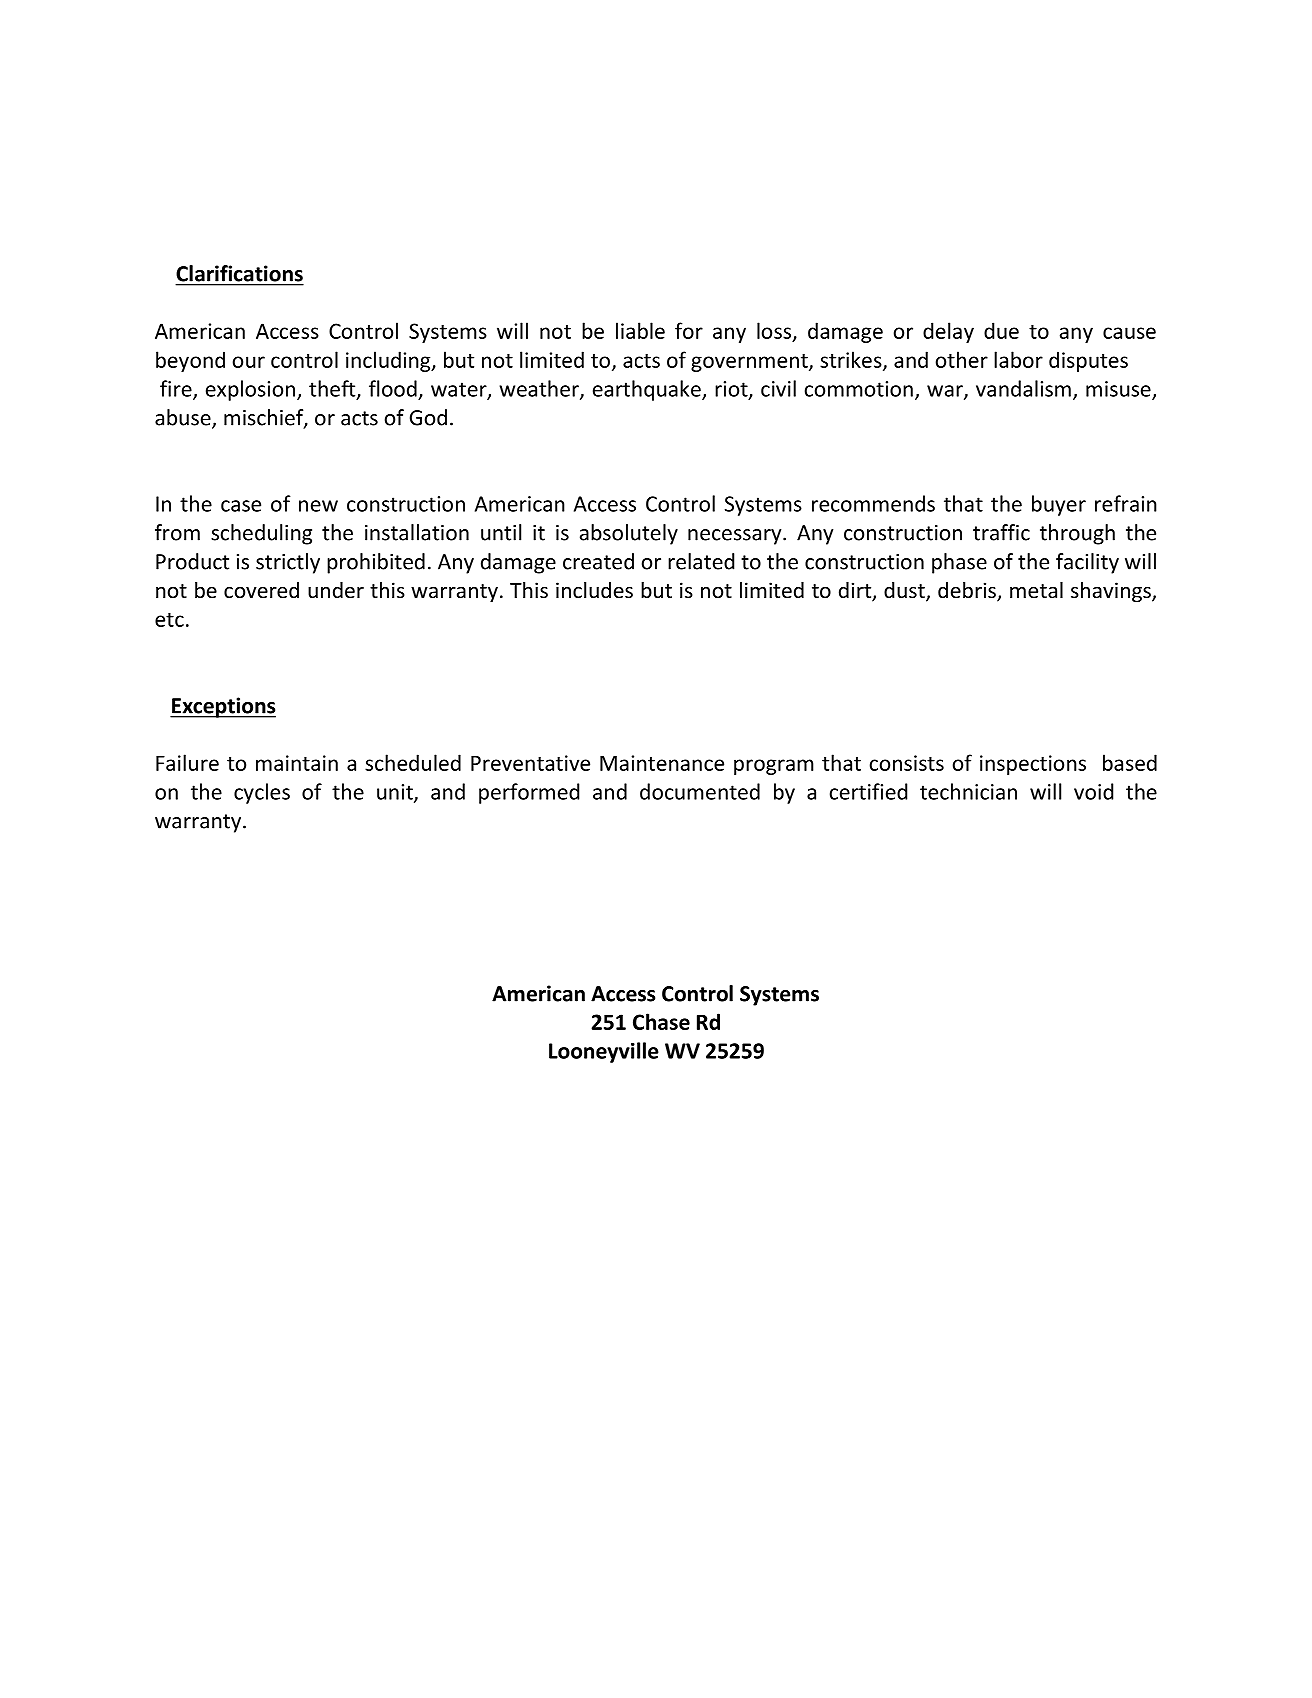 This screenshot has width=1312, height=1698. Describe the element at coordinates (1018, 359) in the screenshot. I see `labor` at that location.
